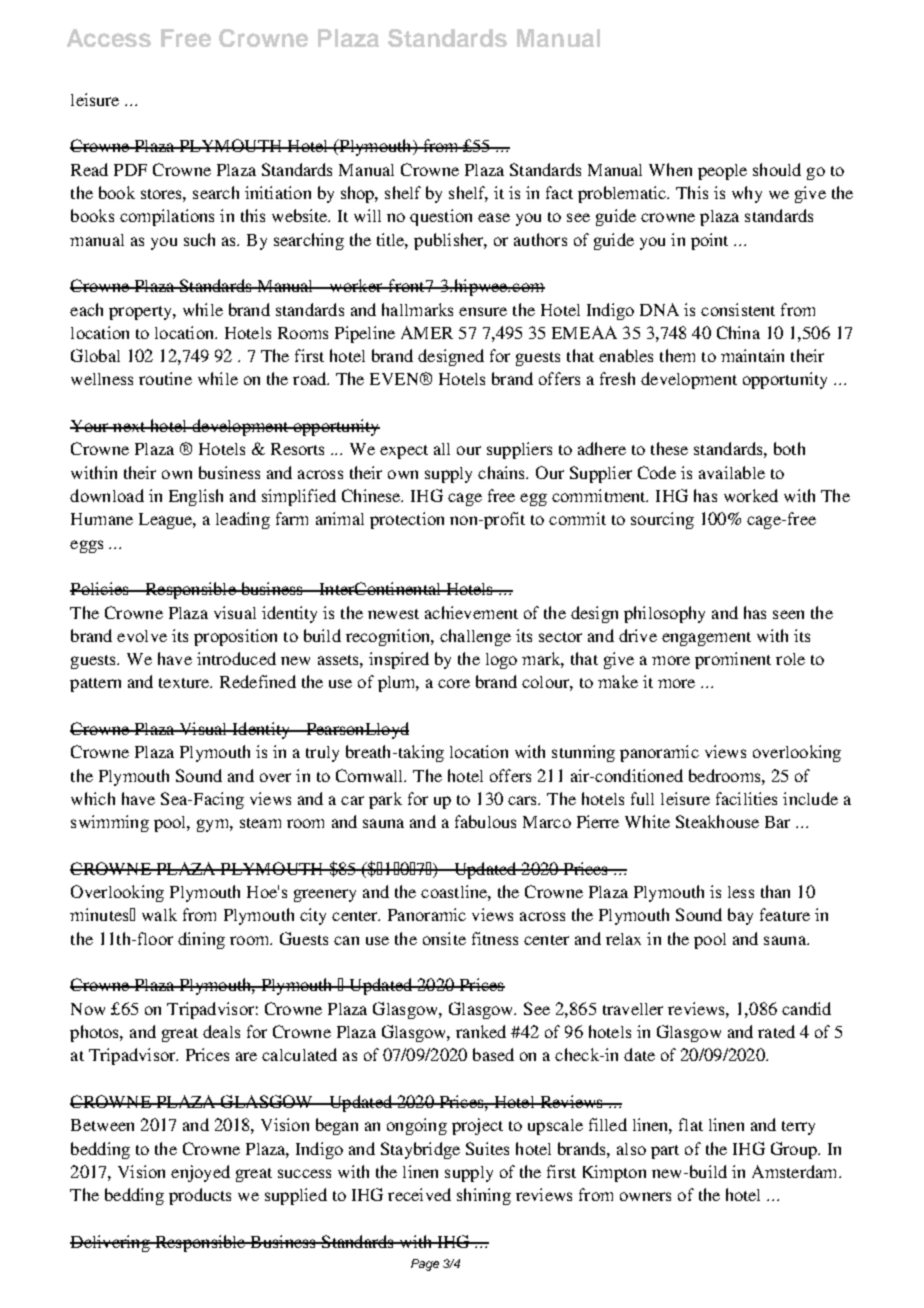  What do you see at coordinates (722, 172) in the screenshot?
I see `people` at bounding box center [722, 172].
